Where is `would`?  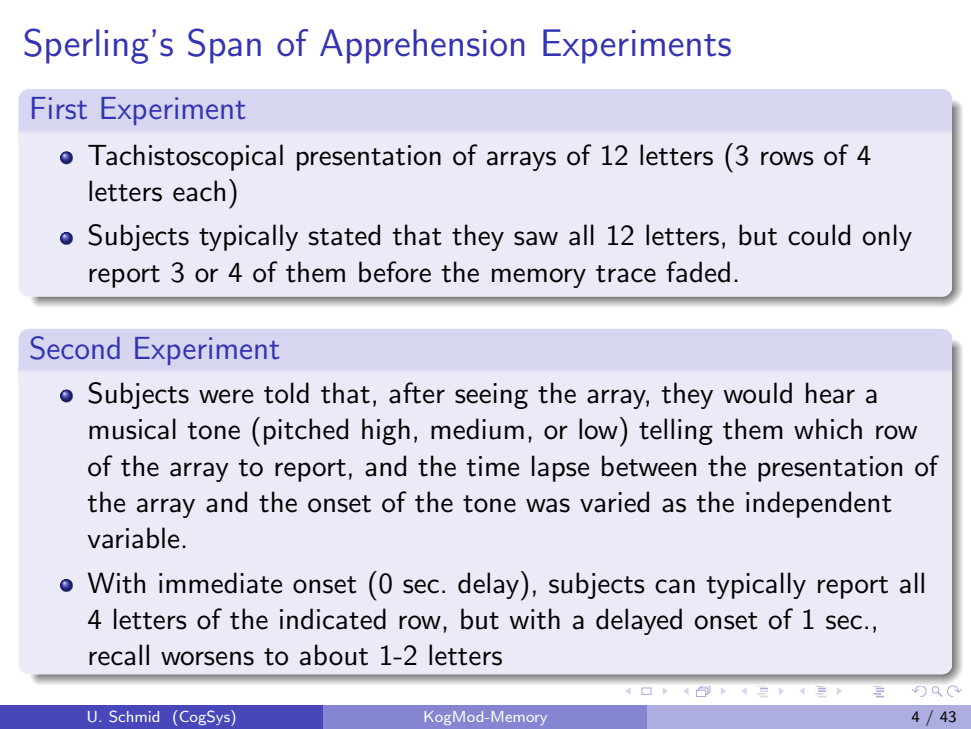 would is located at coordinates (757, 393).
